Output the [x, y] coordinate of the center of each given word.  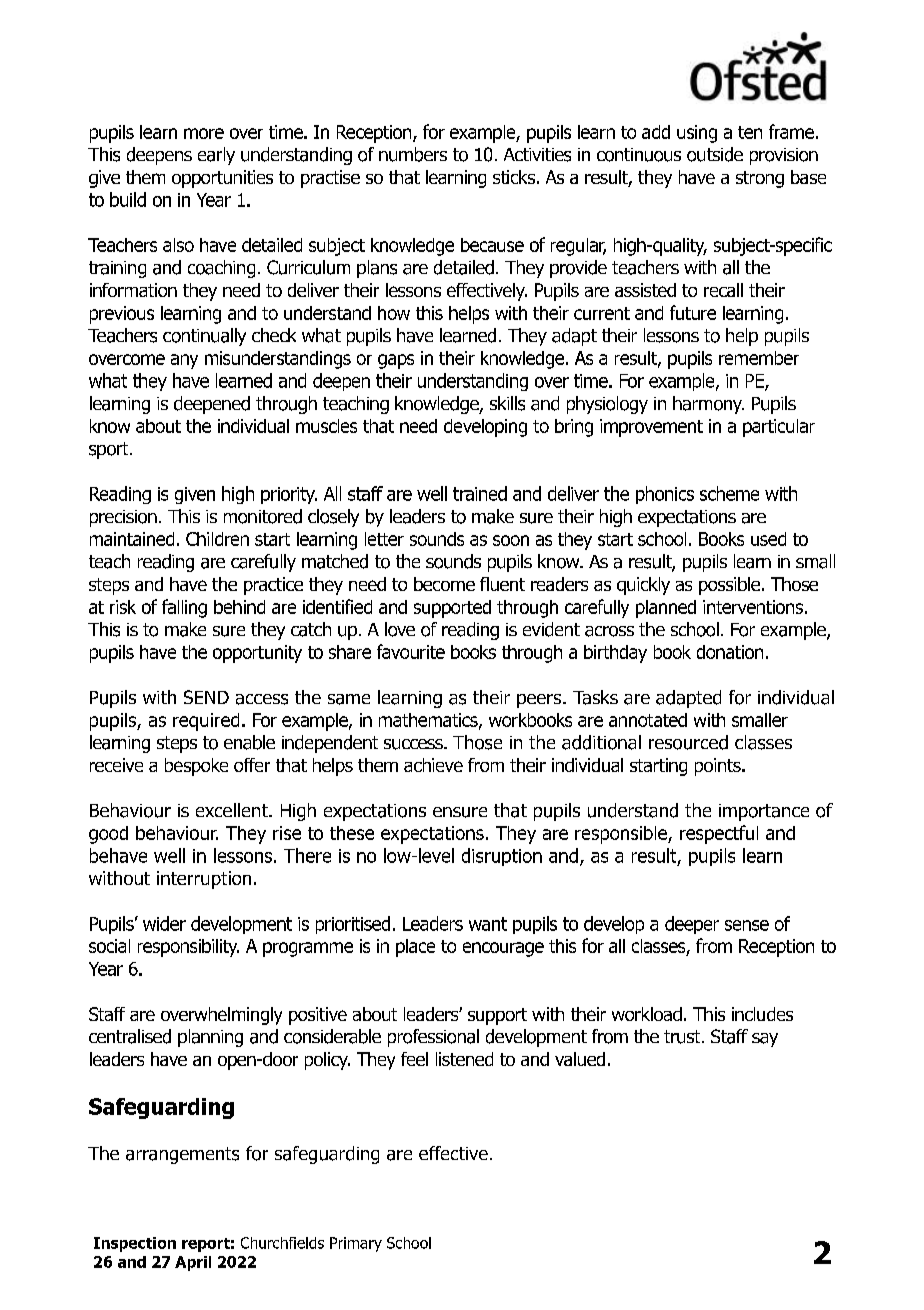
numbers [413, 154]
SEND [206, 697]
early [216, 156]
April [193, 1263]
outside [715, 154]
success [414, 744]
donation [730, 652]
